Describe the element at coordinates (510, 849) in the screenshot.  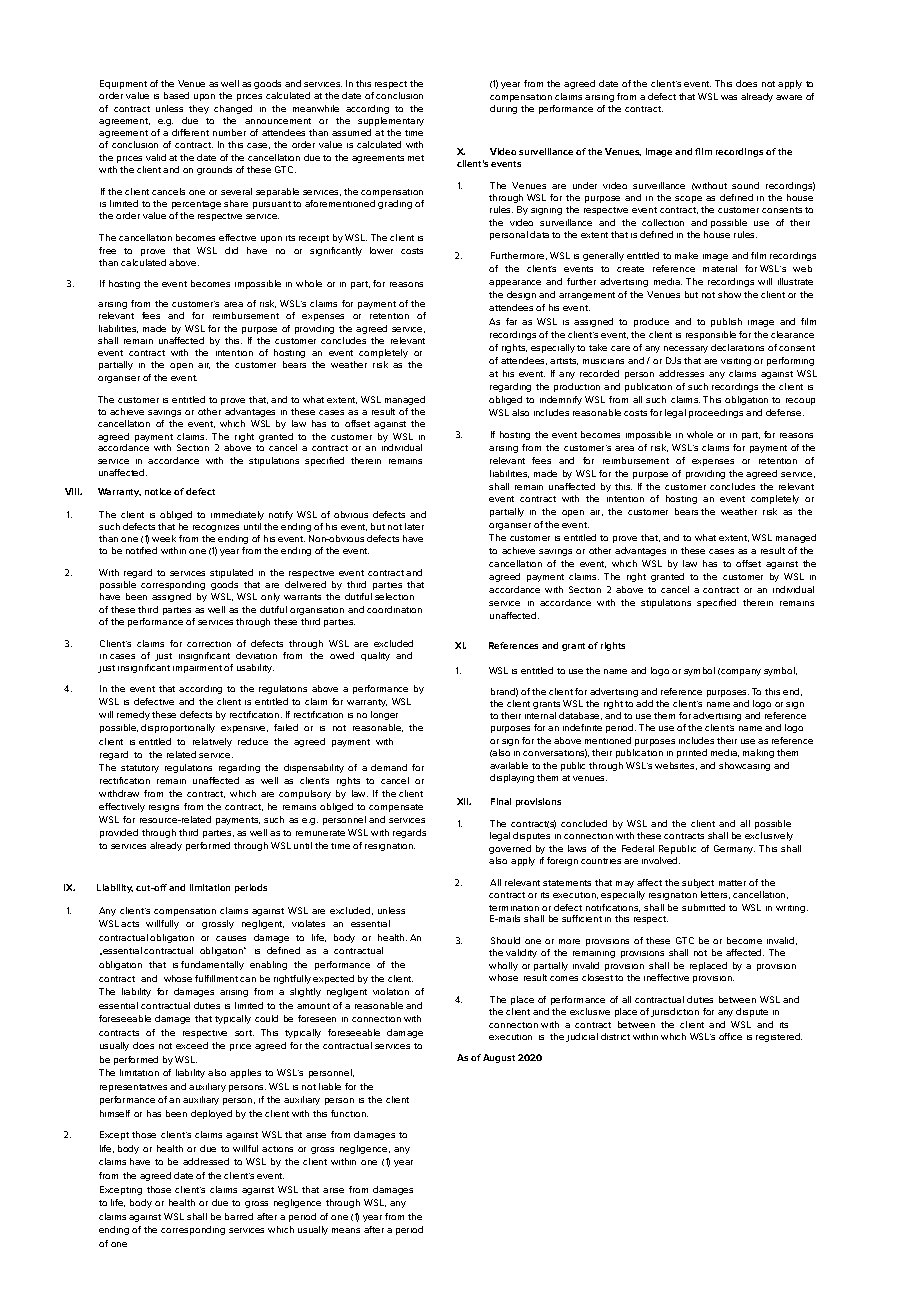
I see `governed` at that location.
